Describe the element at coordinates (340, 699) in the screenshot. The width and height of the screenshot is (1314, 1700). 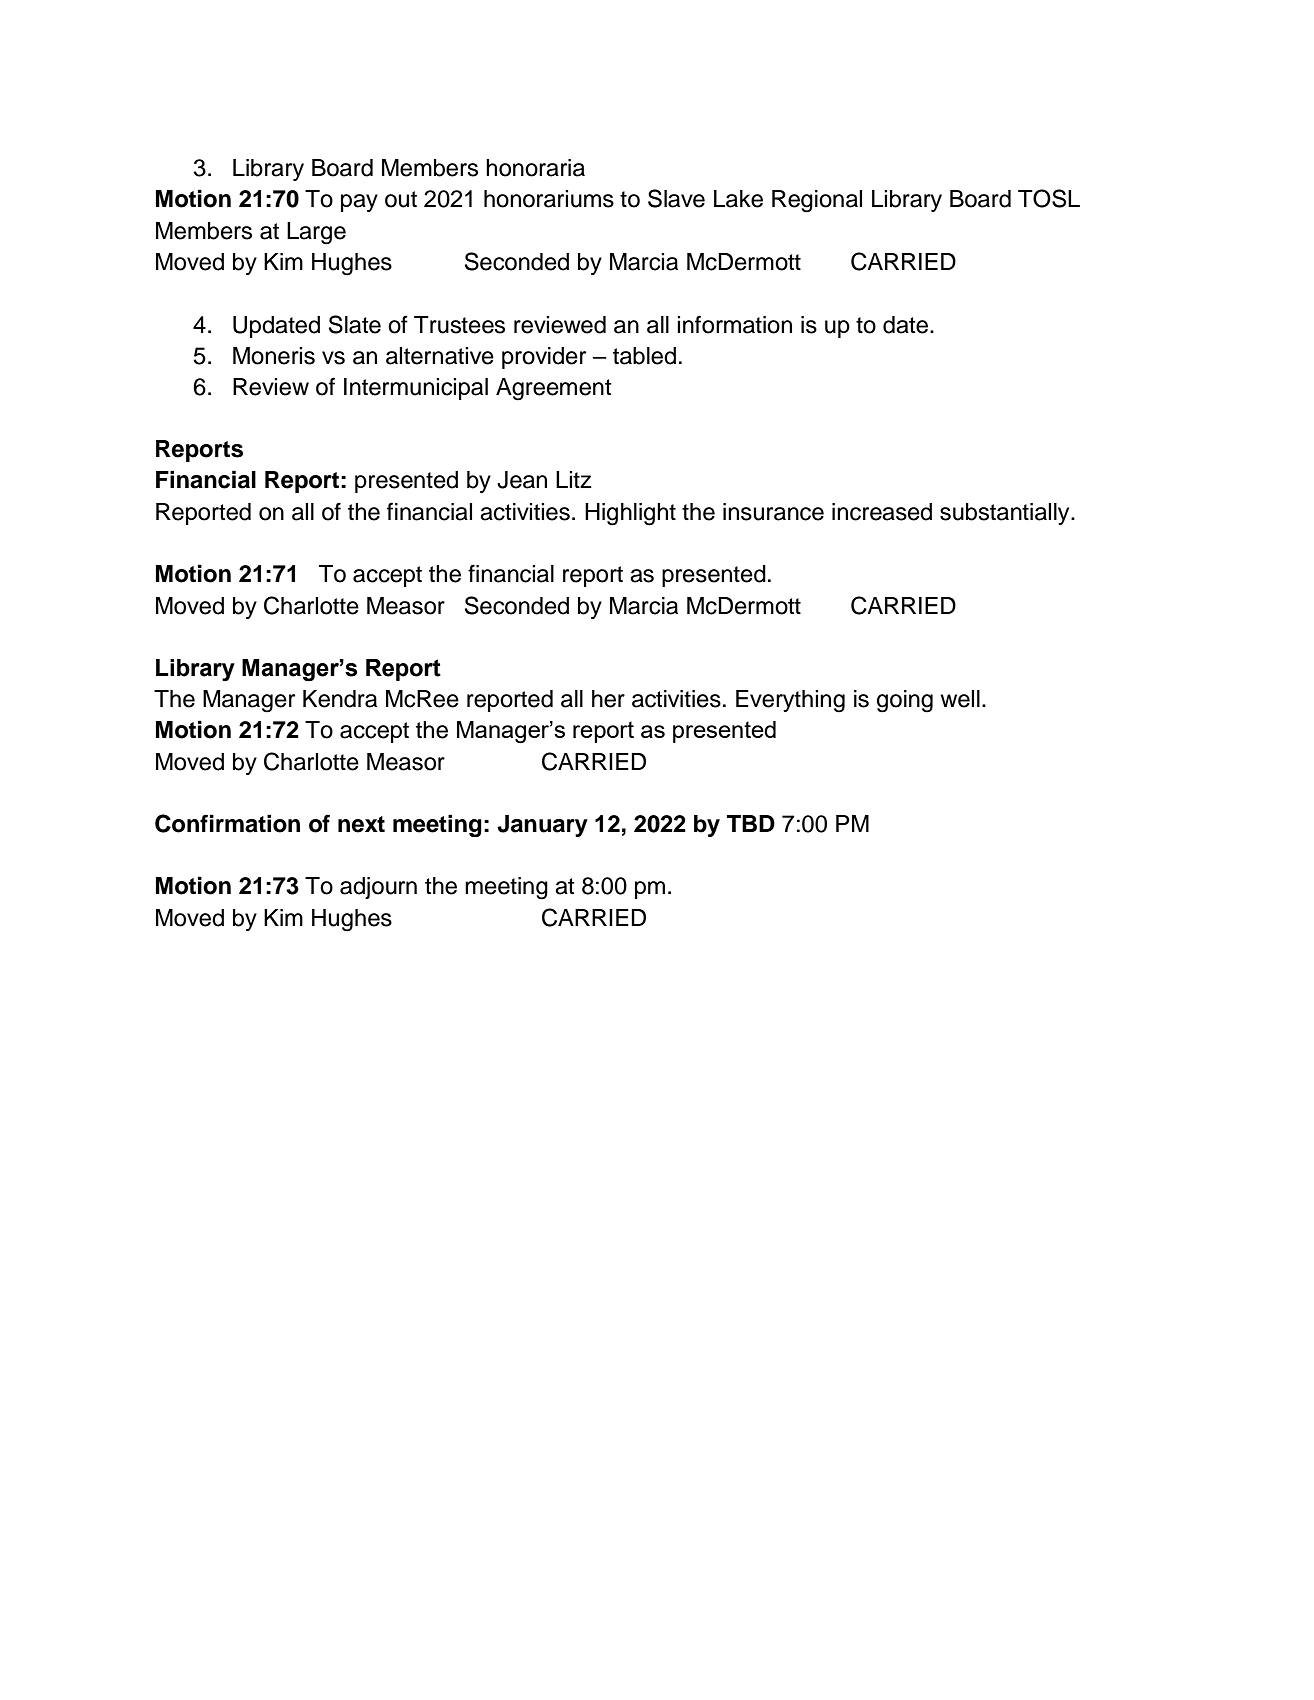
I see `Kendra` at that location.
